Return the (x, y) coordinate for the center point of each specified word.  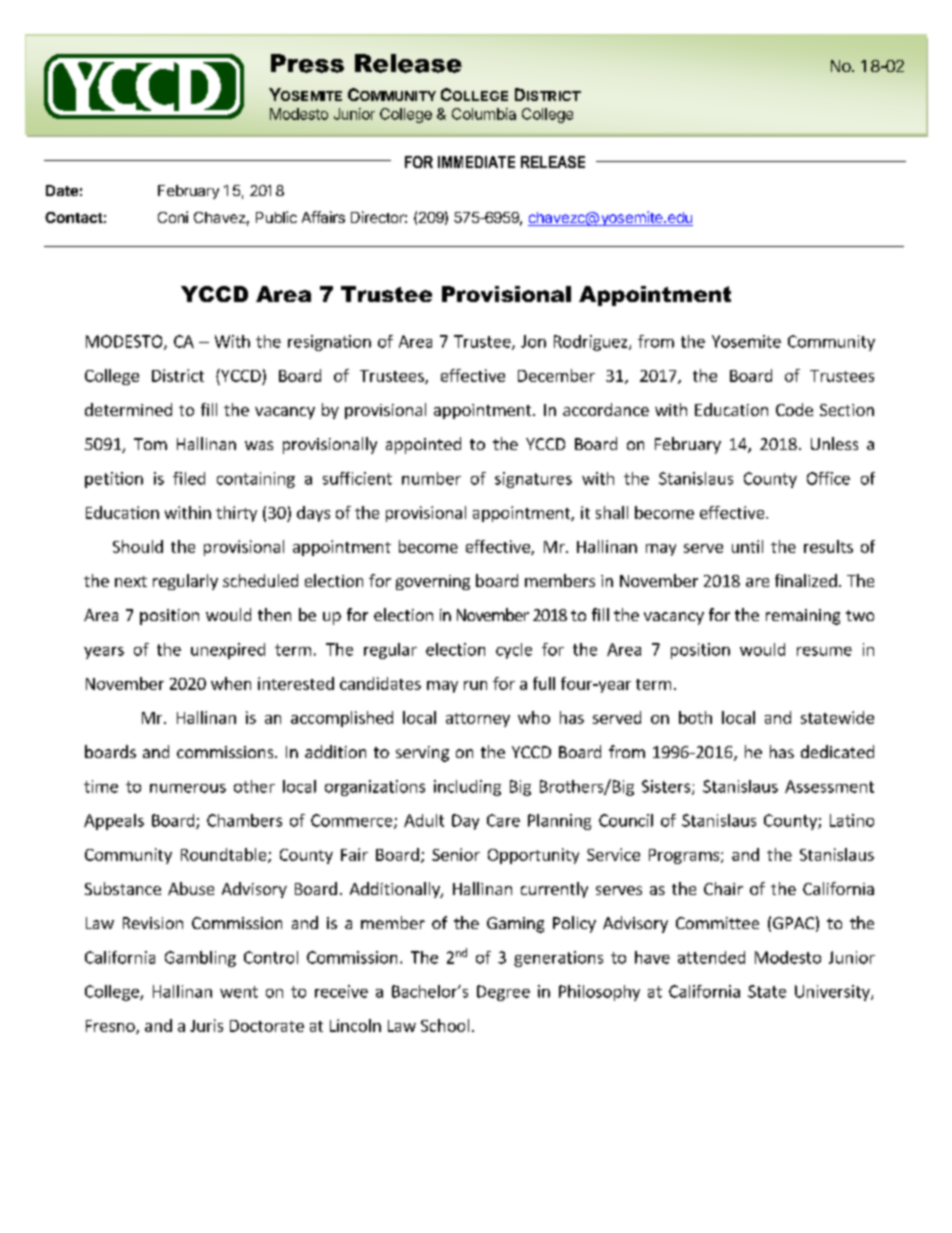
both (695, 717)
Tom (150, 444)
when (231, 683)
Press (307, 63)
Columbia (484, 114)
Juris (206, 1025)
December (556, 375)
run (475, 685)
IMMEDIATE (476, 162)
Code (794, 409)
